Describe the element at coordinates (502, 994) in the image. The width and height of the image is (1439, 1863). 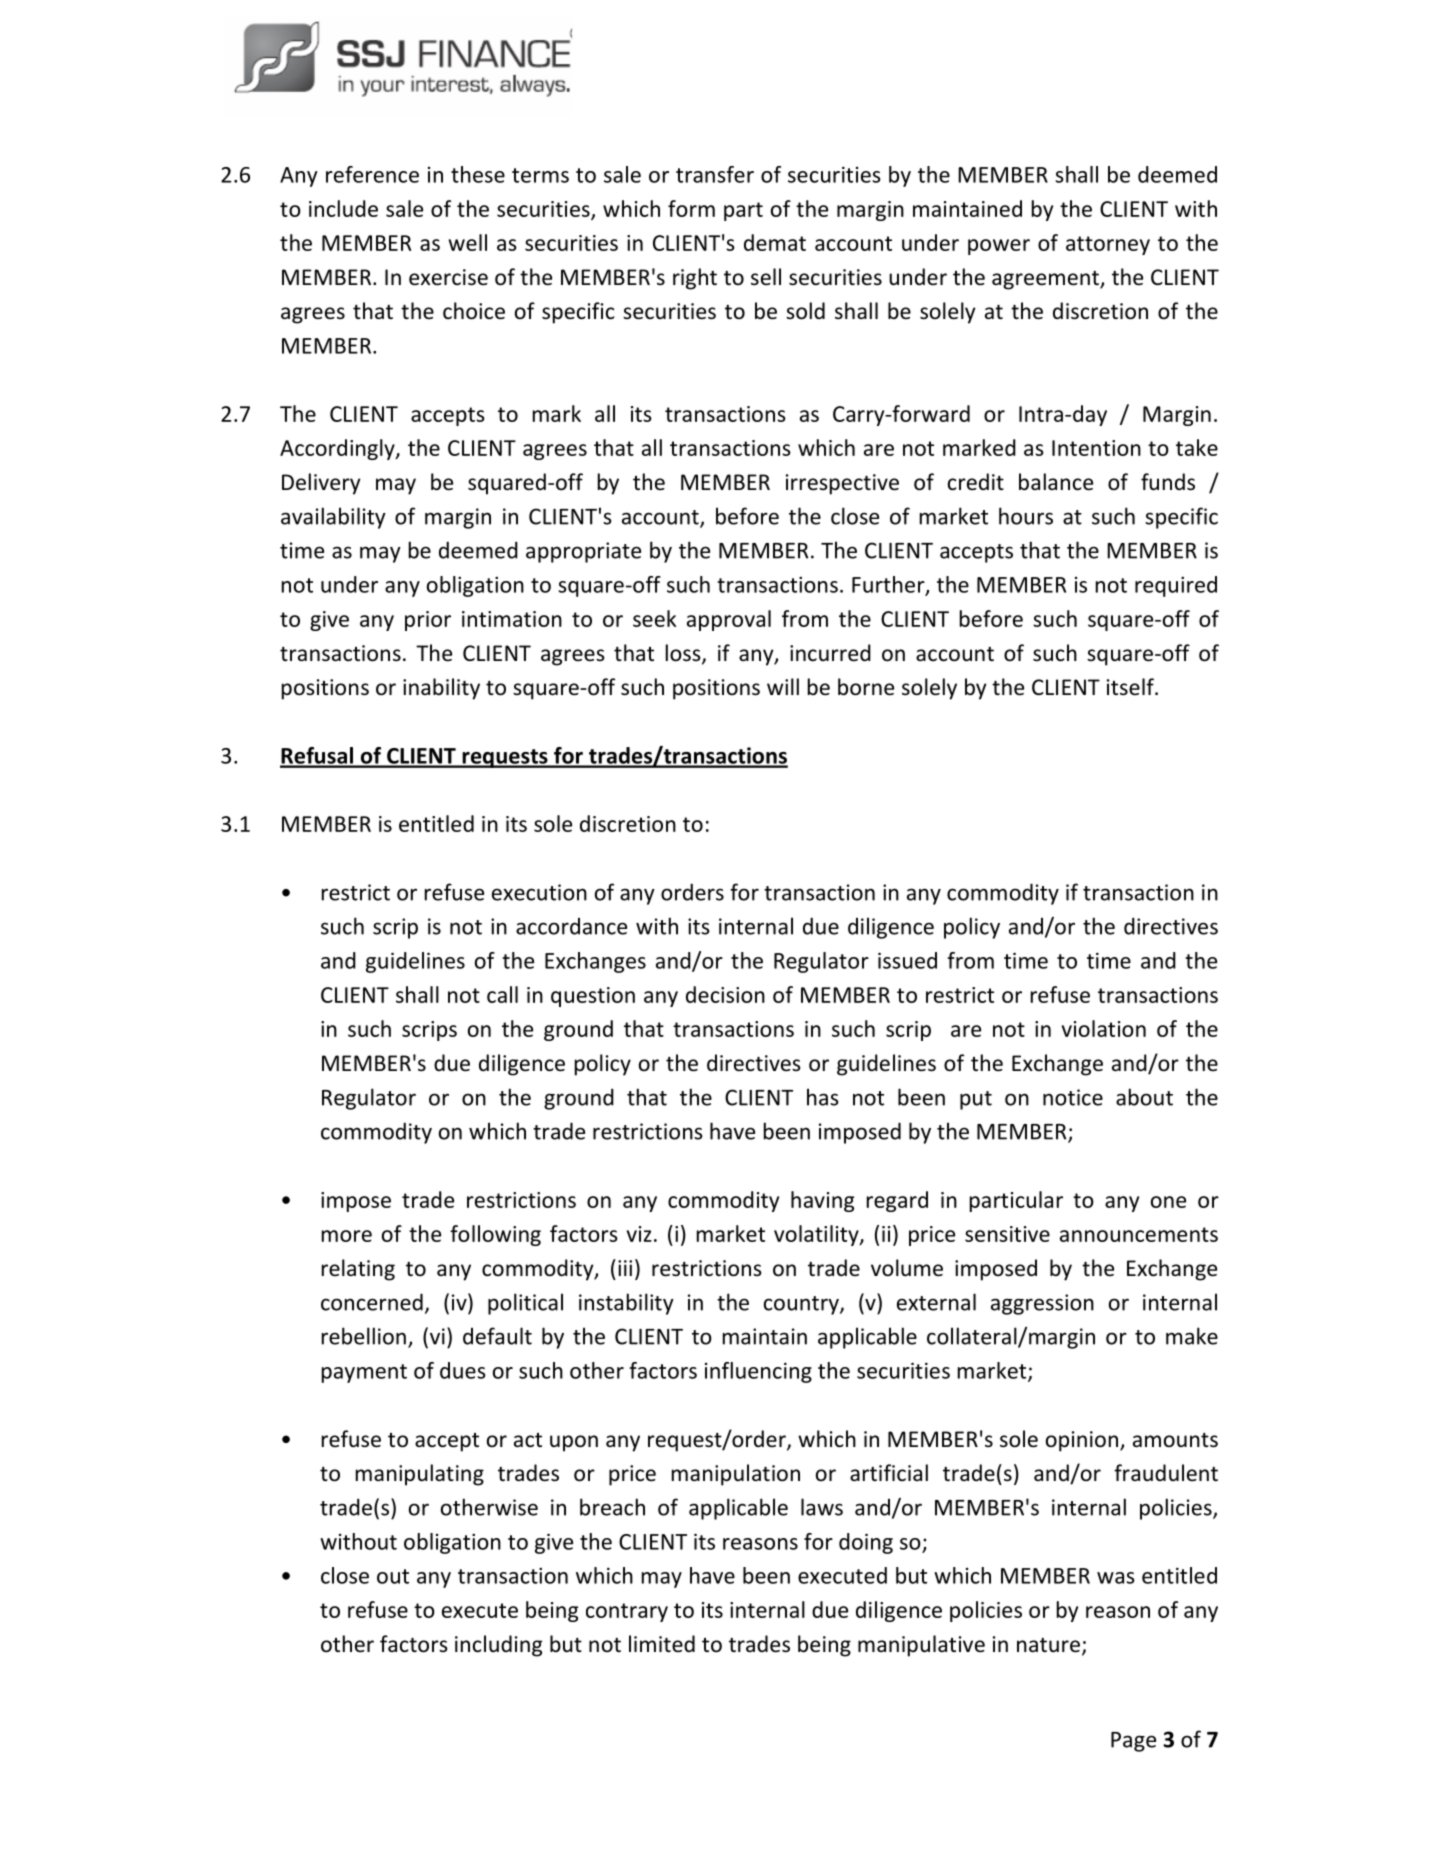
I see `call` at that location.
